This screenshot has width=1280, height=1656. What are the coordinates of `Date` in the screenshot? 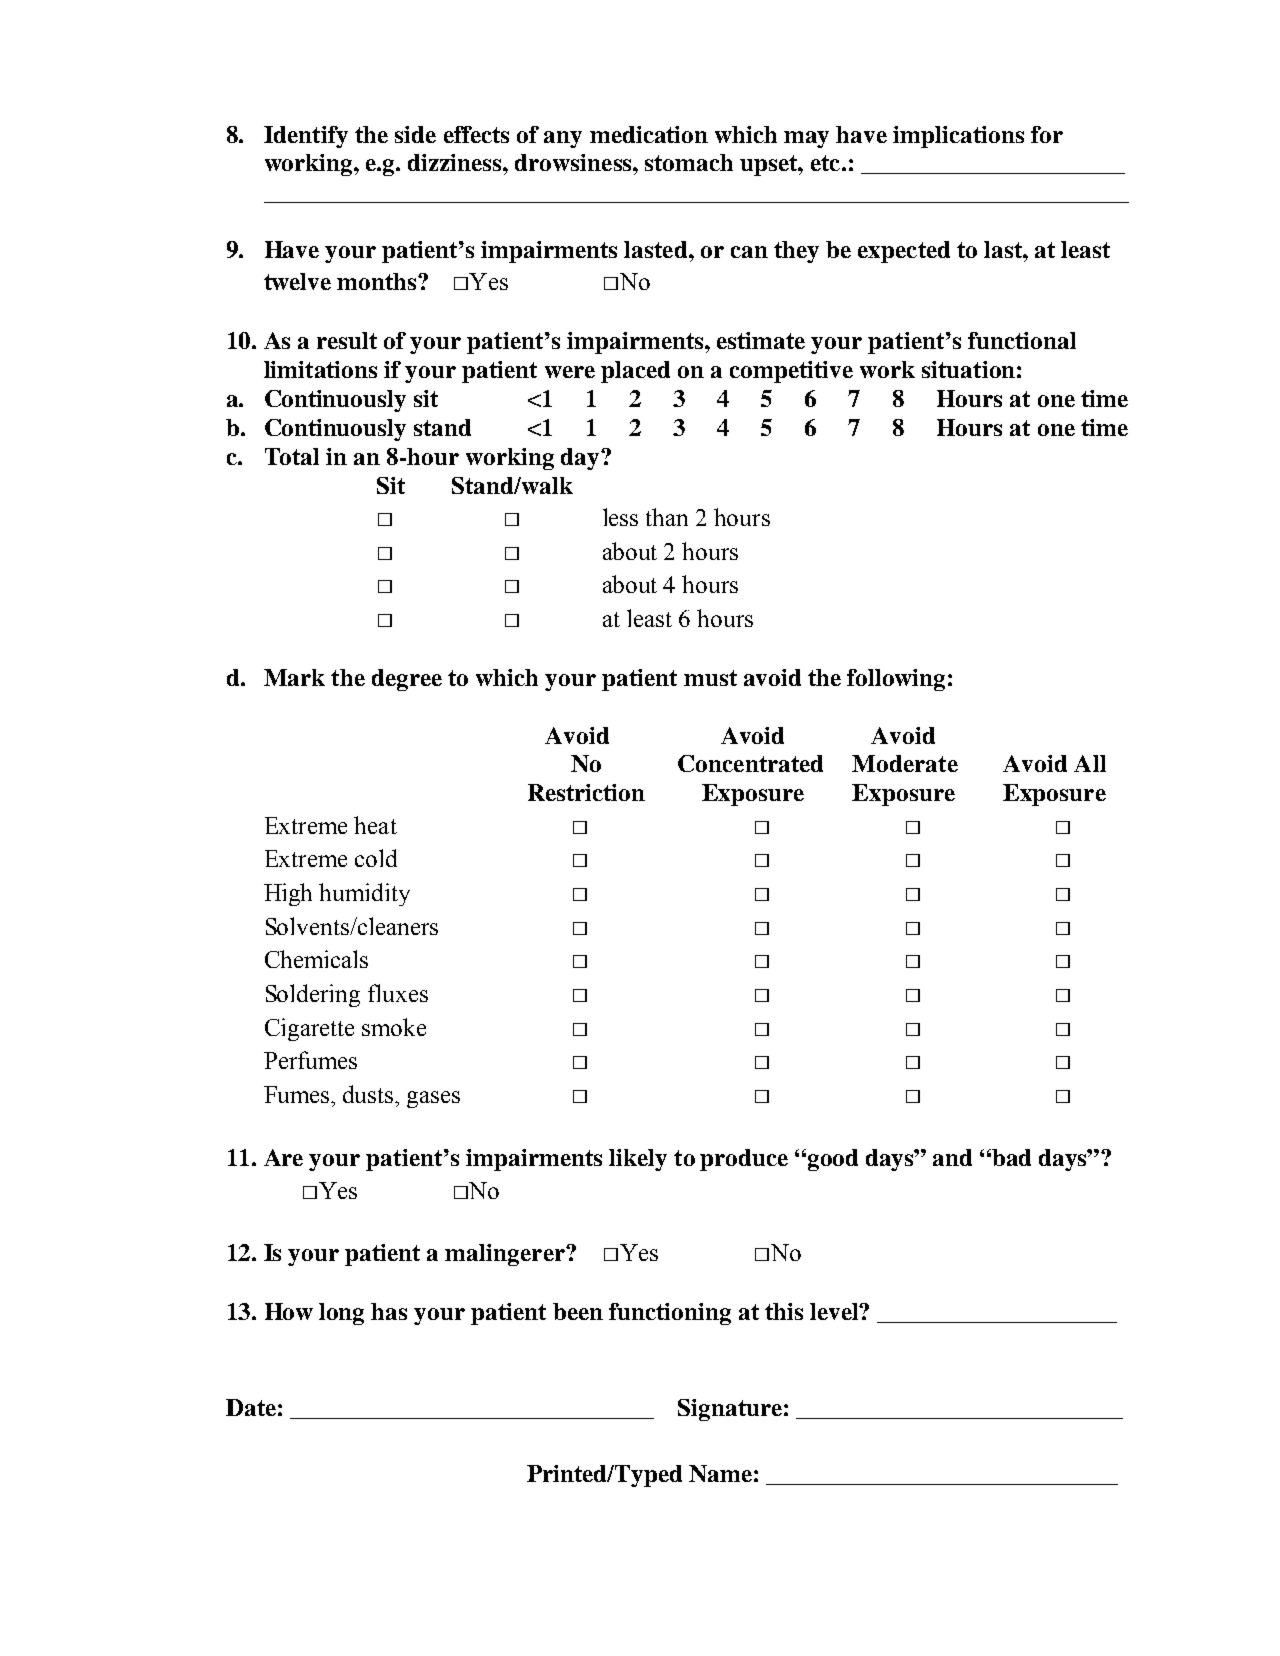 It's located at (251, 1407).
